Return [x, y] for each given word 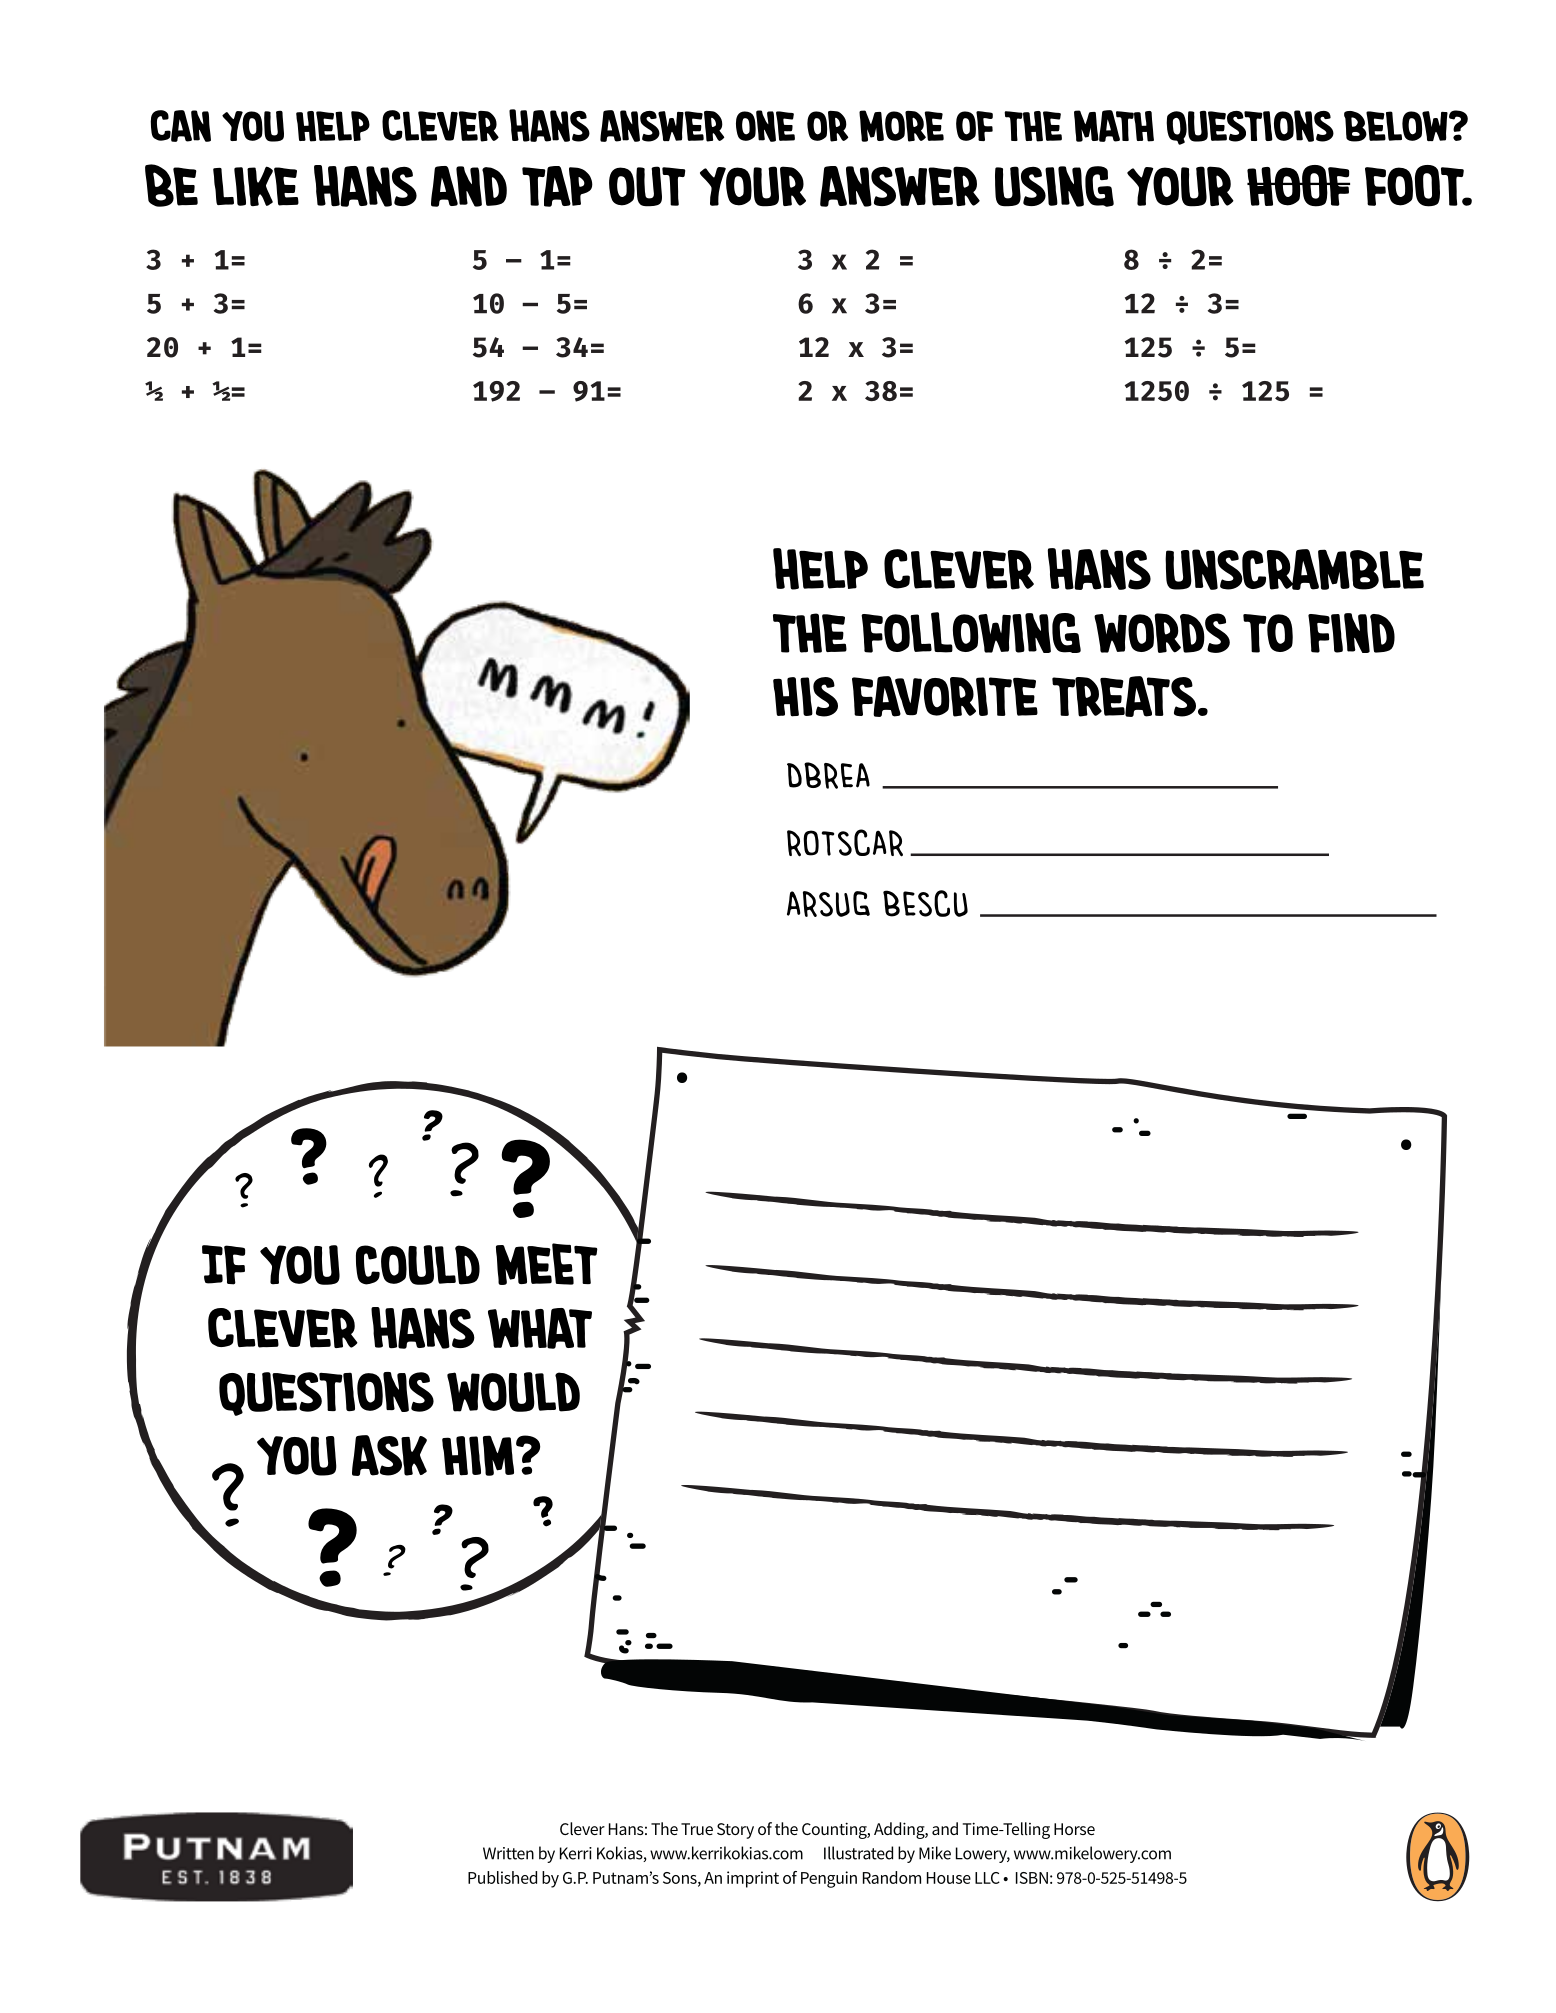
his [805, 697]
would [513, 1392]
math [1114, 126]
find [1351, 633]
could [418, 1265]
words [1162, 633]
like [256, 186]
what [540, 1328]
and [469, 186]
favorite [945, 696]
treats [1125, 696]
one [765, 126]
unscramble [1294, 569]
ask [389, 1455]
